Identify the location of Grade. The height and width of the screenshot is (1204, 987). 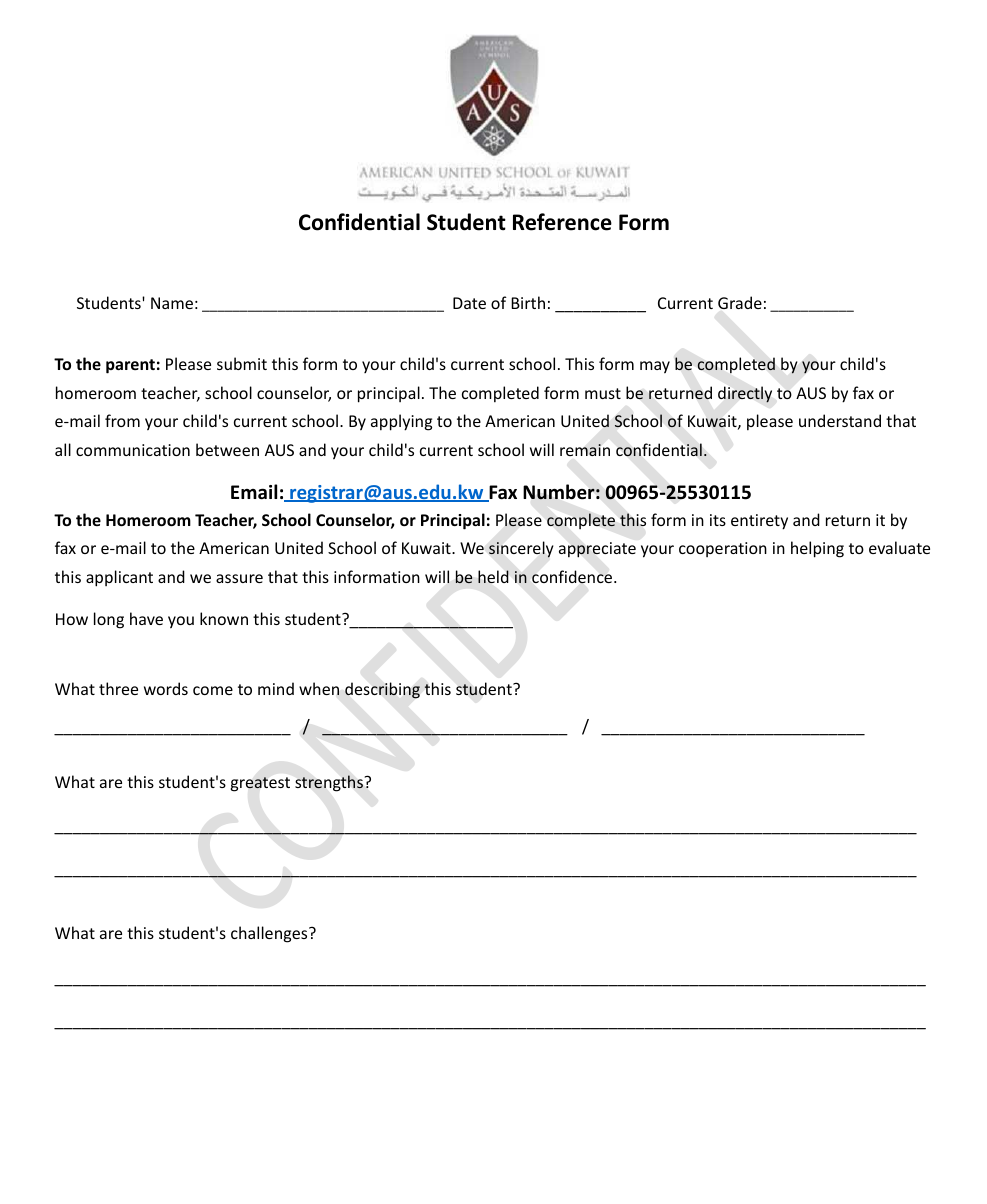
(740, 302).
